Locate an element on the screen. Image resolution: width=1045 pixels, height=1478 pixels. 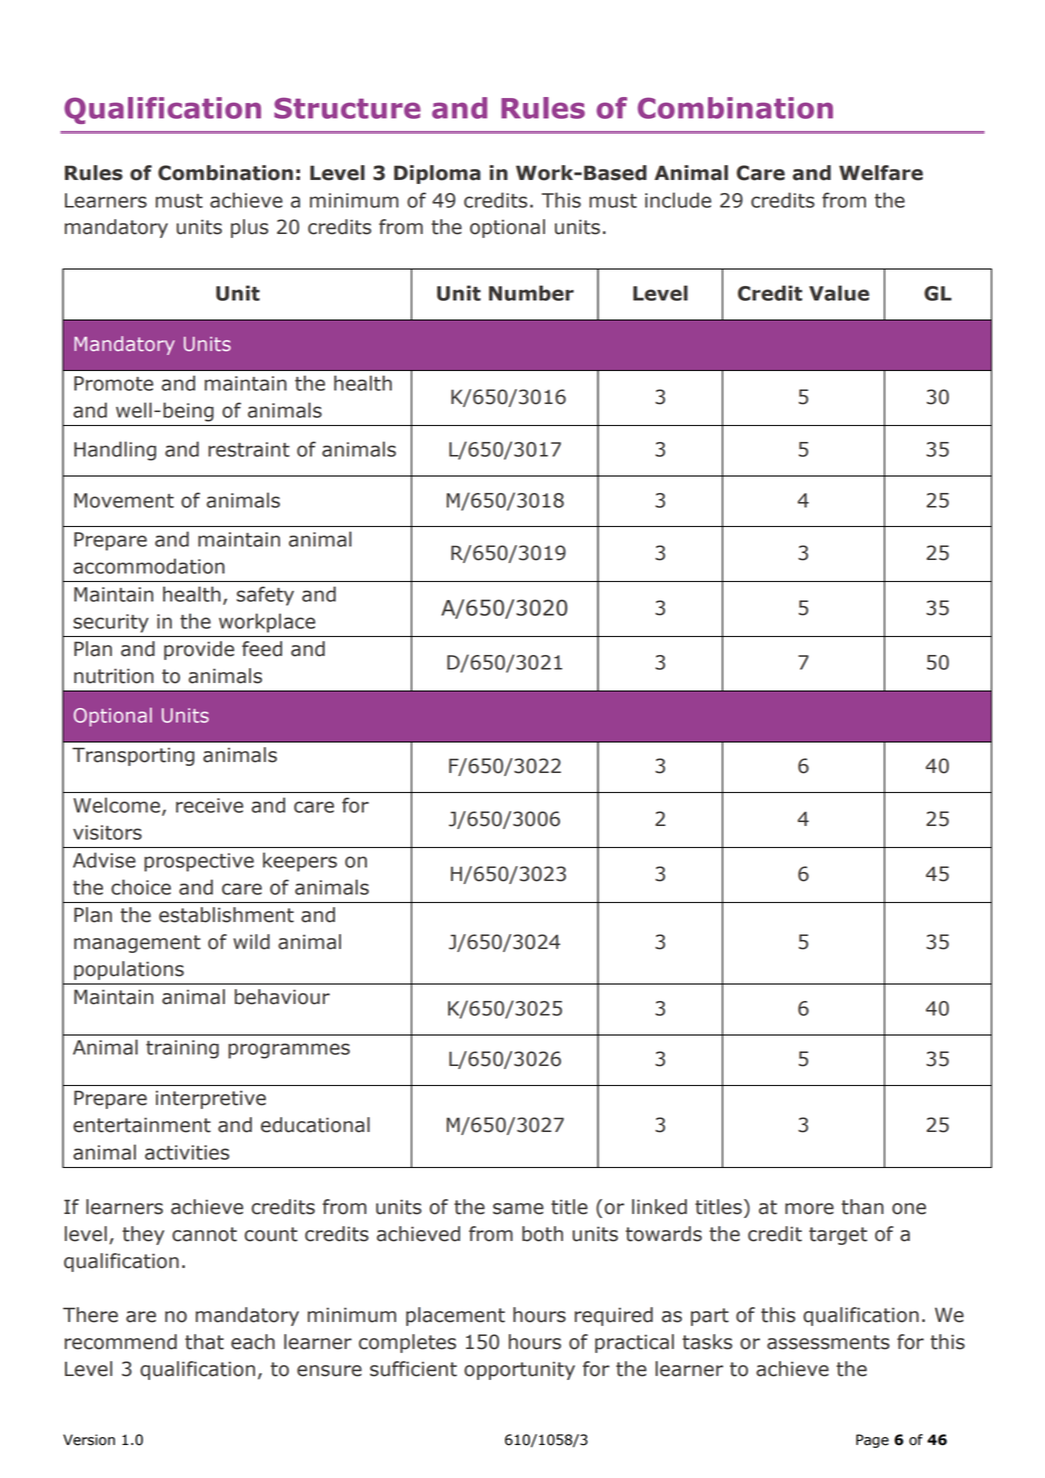
keepers is located at coordinates (300, 862).
